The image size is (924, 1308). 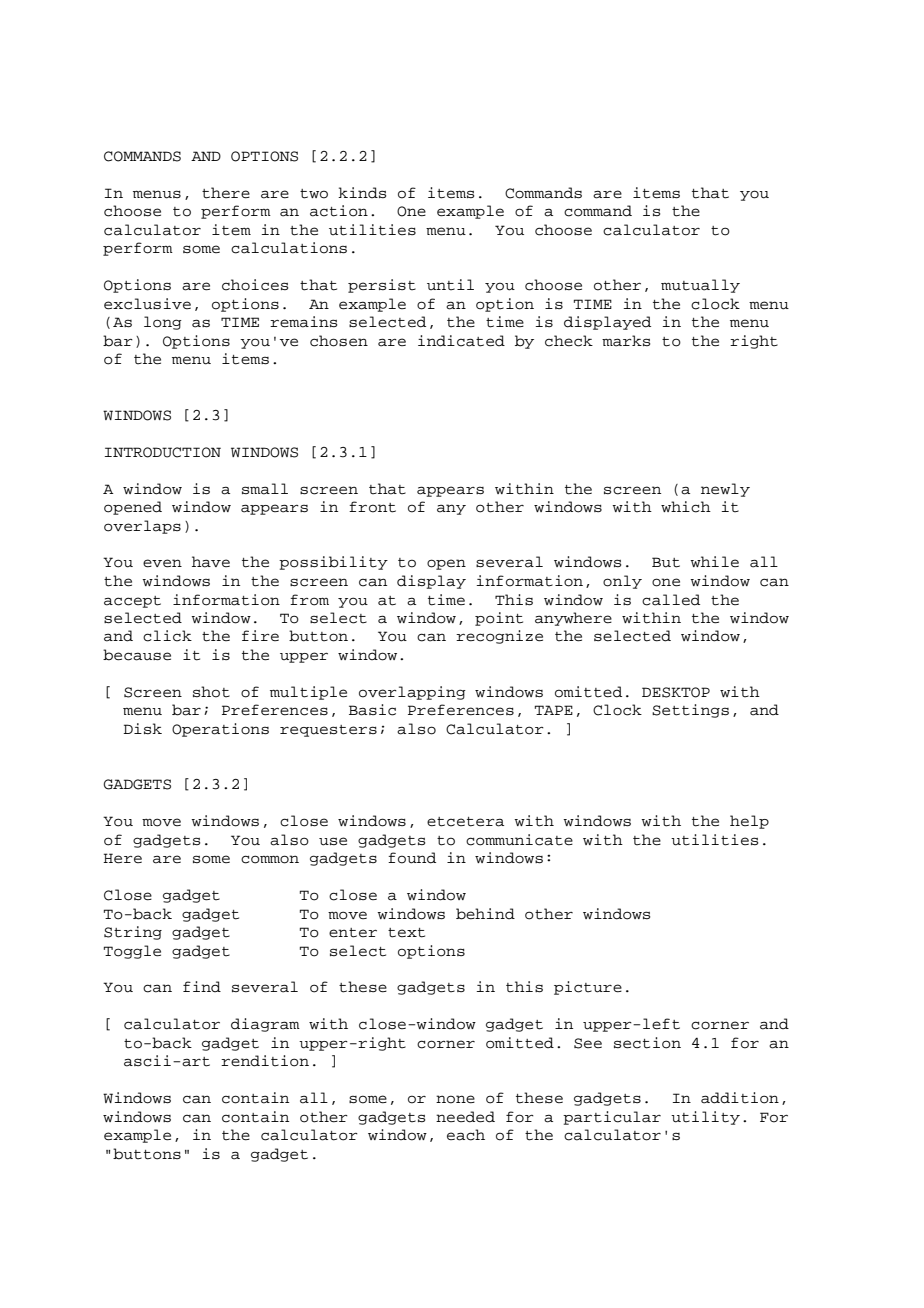 What do you see at coordinates (749, 822) in the screenshot?
I see `help` at bounding box center [749, 822].
